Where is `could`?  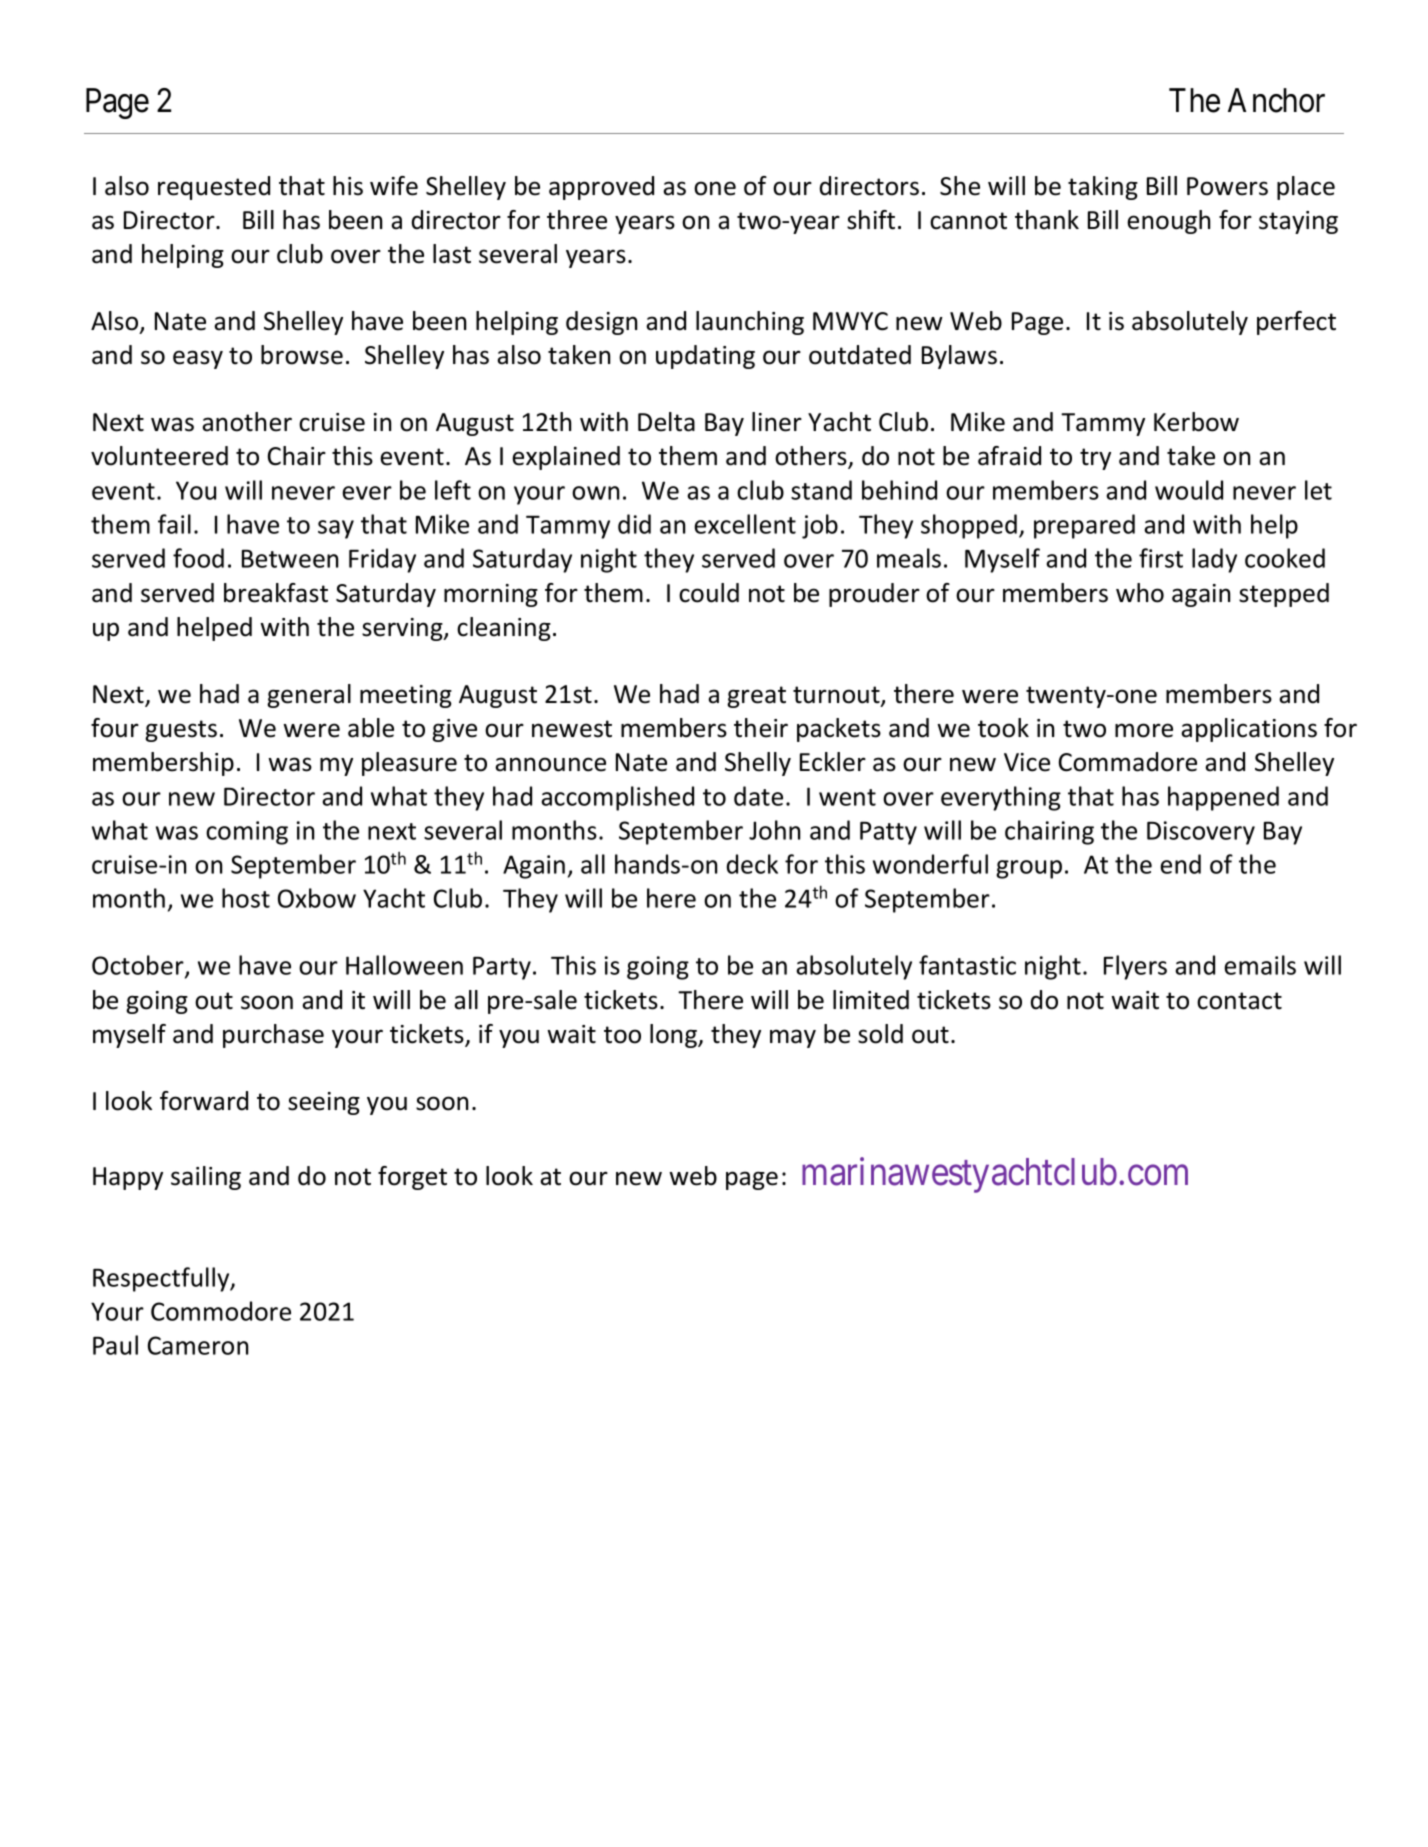 could is located at coordinates (709, 593).
